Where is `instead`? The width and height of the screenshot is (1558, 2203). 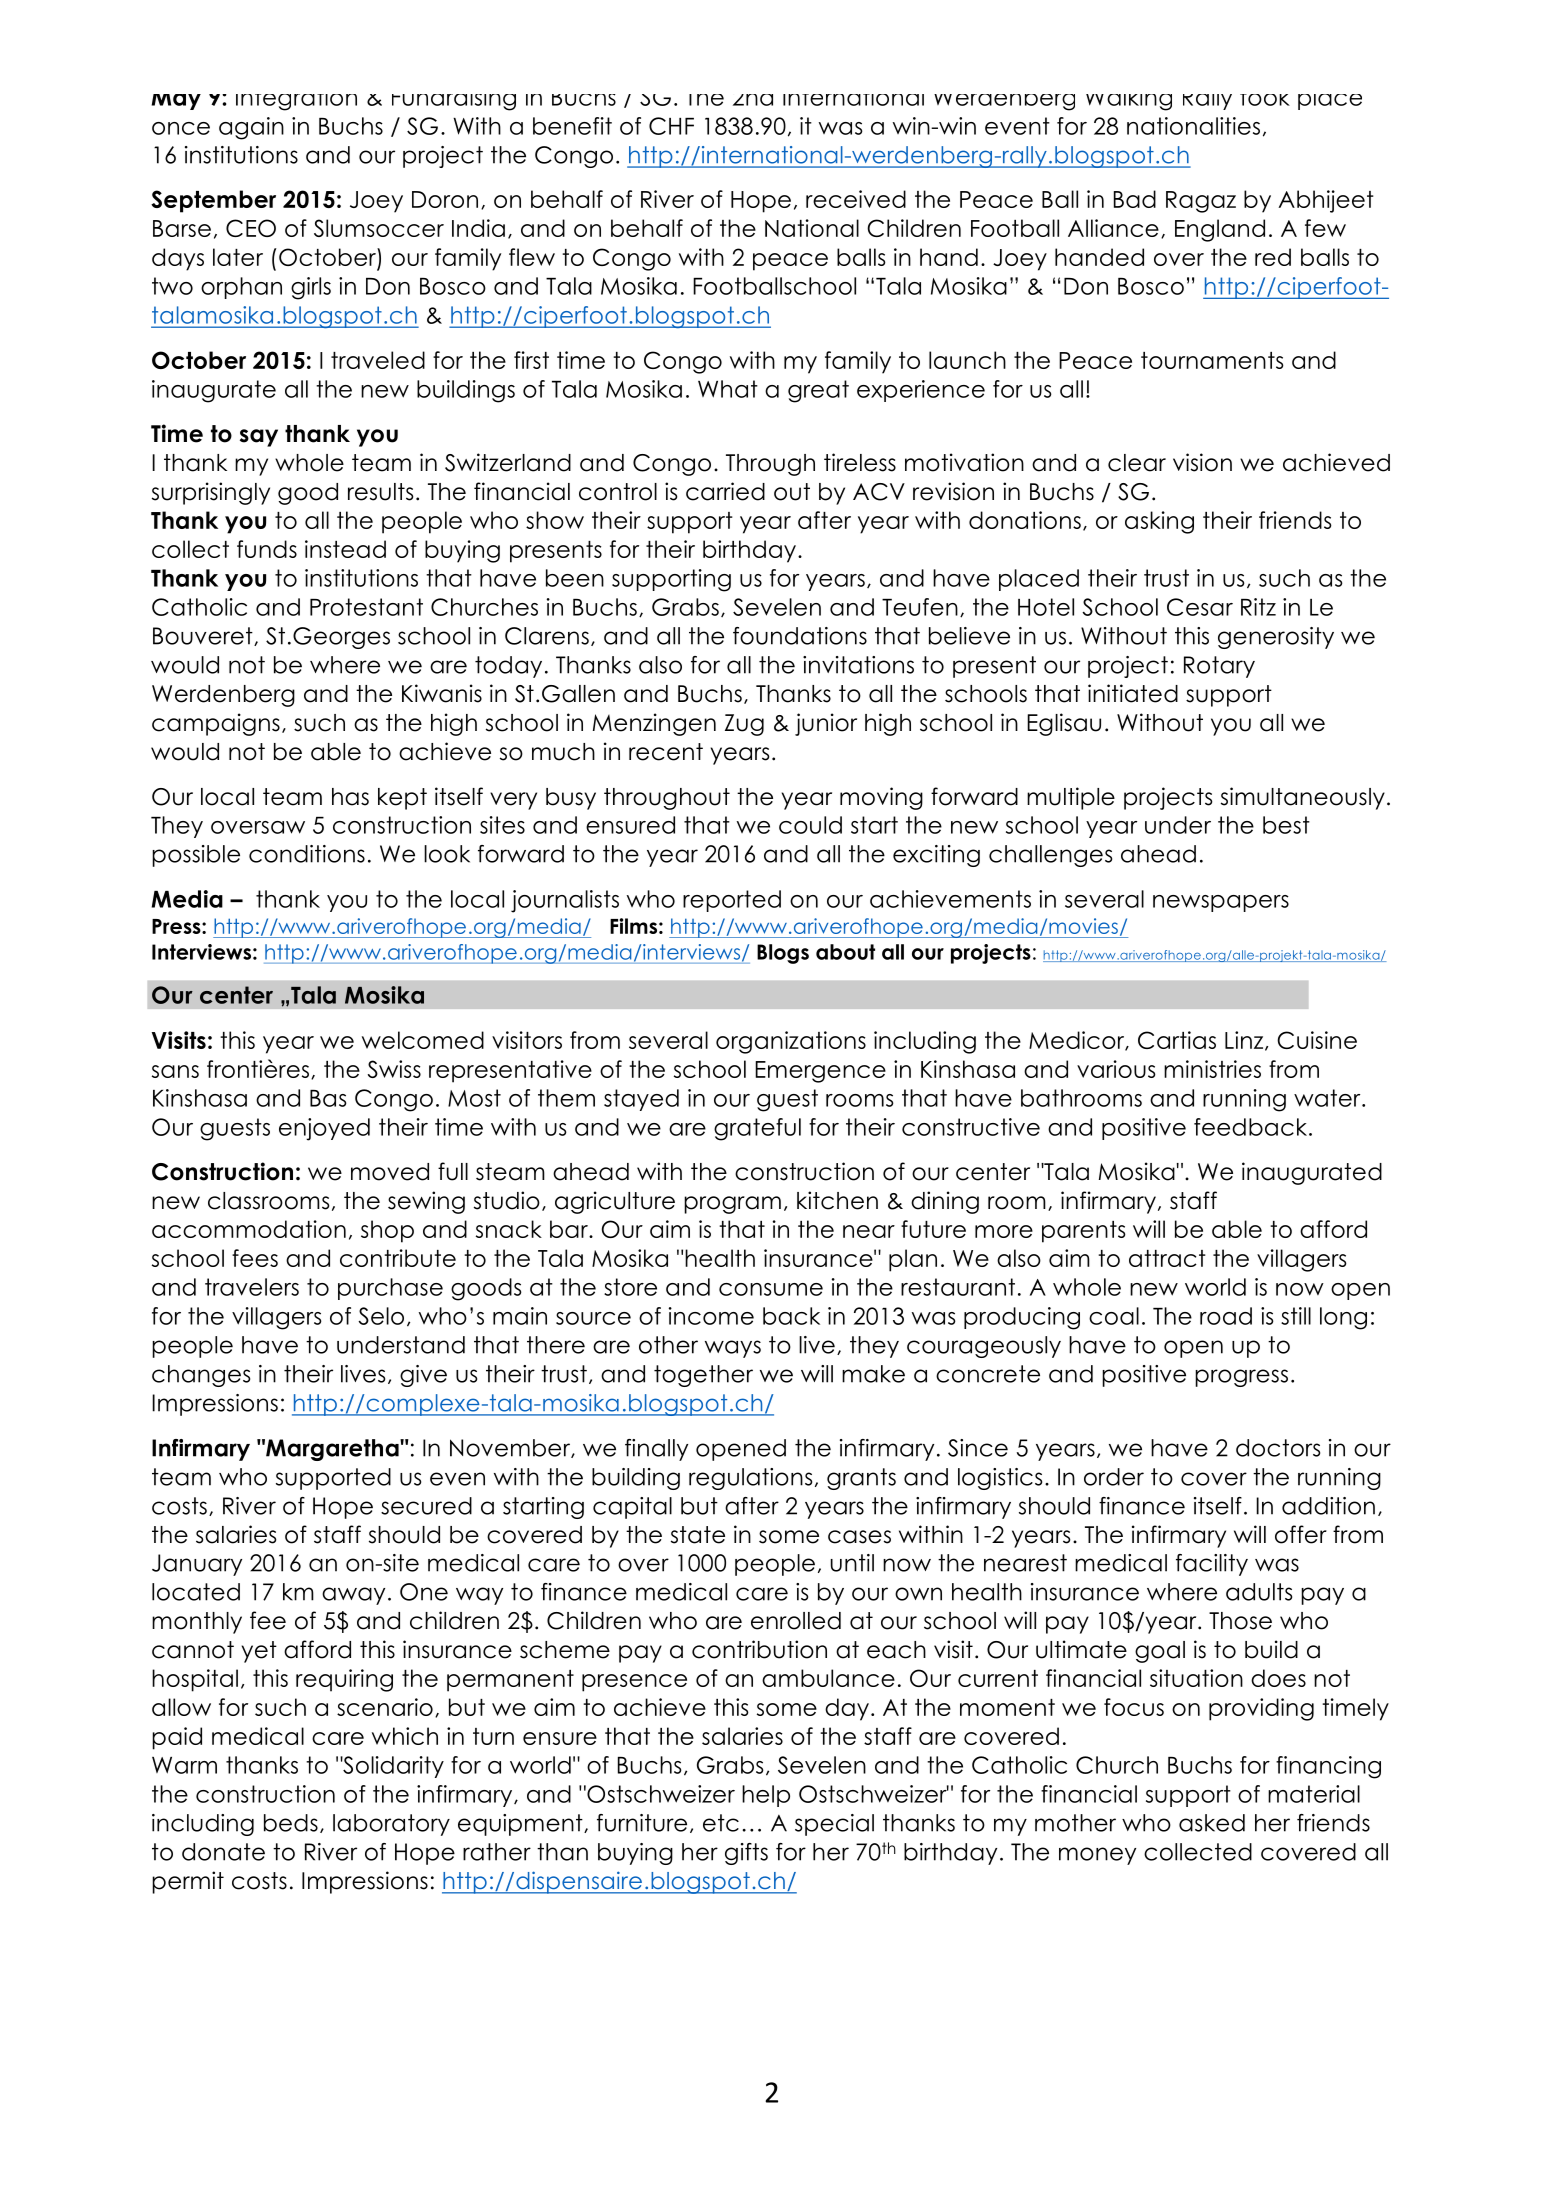
instead is located at coordinates (345, 549).
